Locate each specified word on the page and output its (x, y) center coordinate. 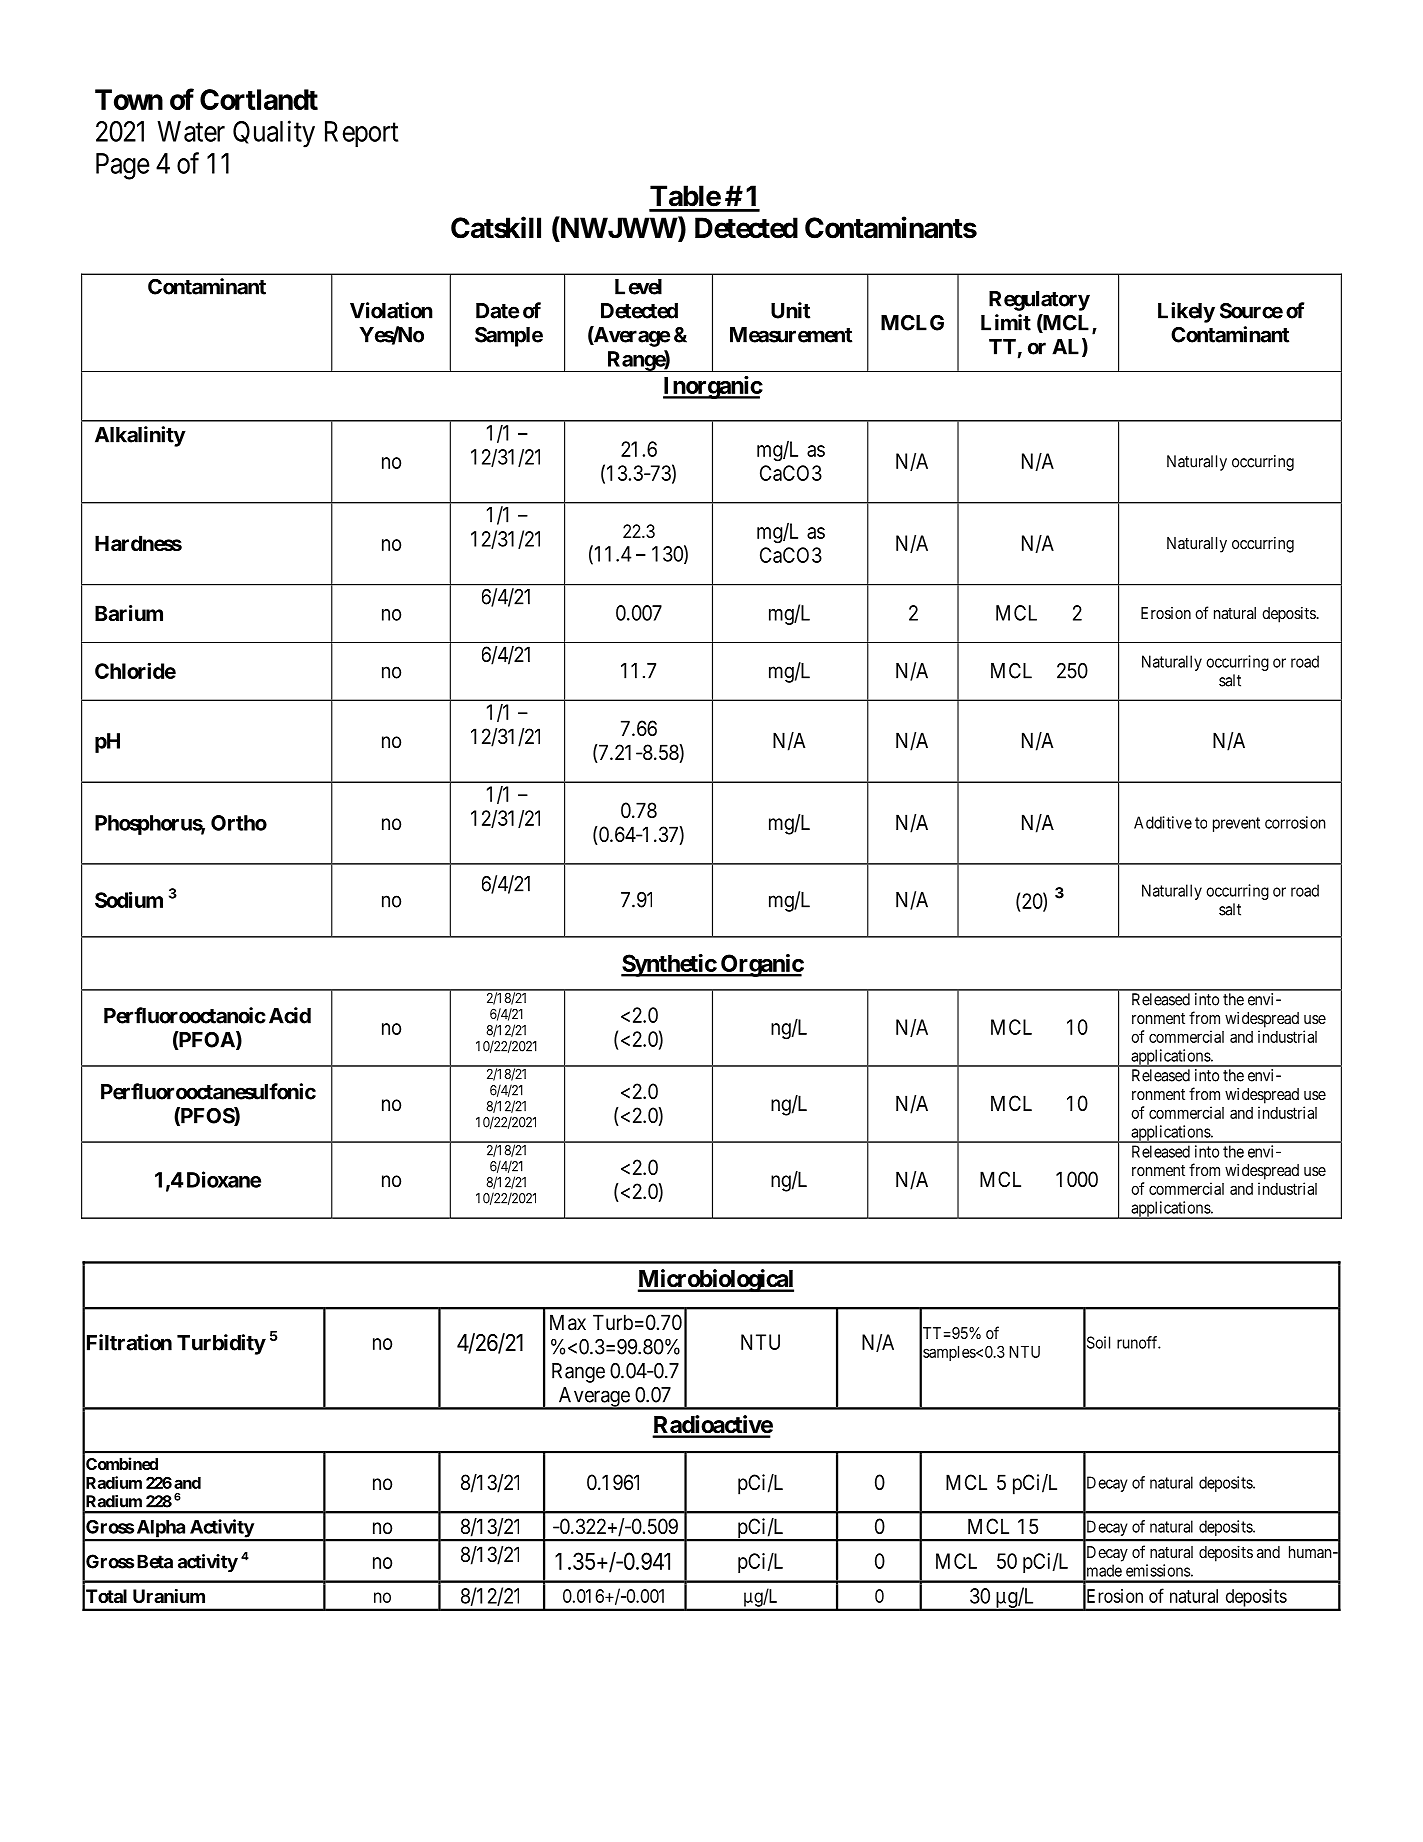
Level (638, 287)
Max (568, 1322)
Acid (290, 1015)
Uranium (169, 1596)
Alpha (160, 1530)
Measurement (791, 335)
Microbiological (716, 1280)
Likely (1186, 312)
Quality (274, 134)
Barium (129, 613)
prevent (1236, 824)
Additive (1163, 822)
